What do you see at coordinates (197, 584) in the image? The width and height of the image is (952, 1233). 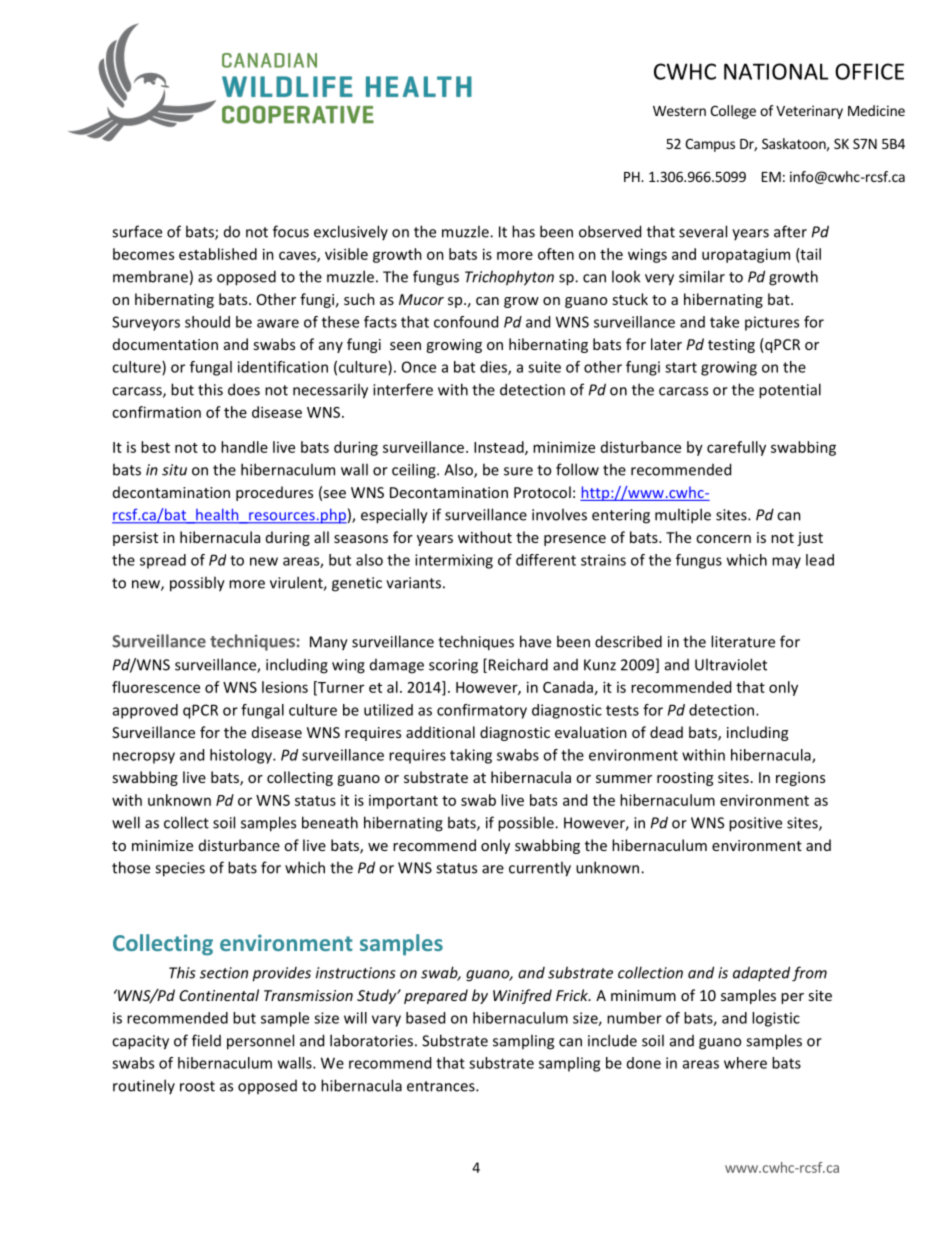 I see `possibly` at bounding box center [197, 584].
